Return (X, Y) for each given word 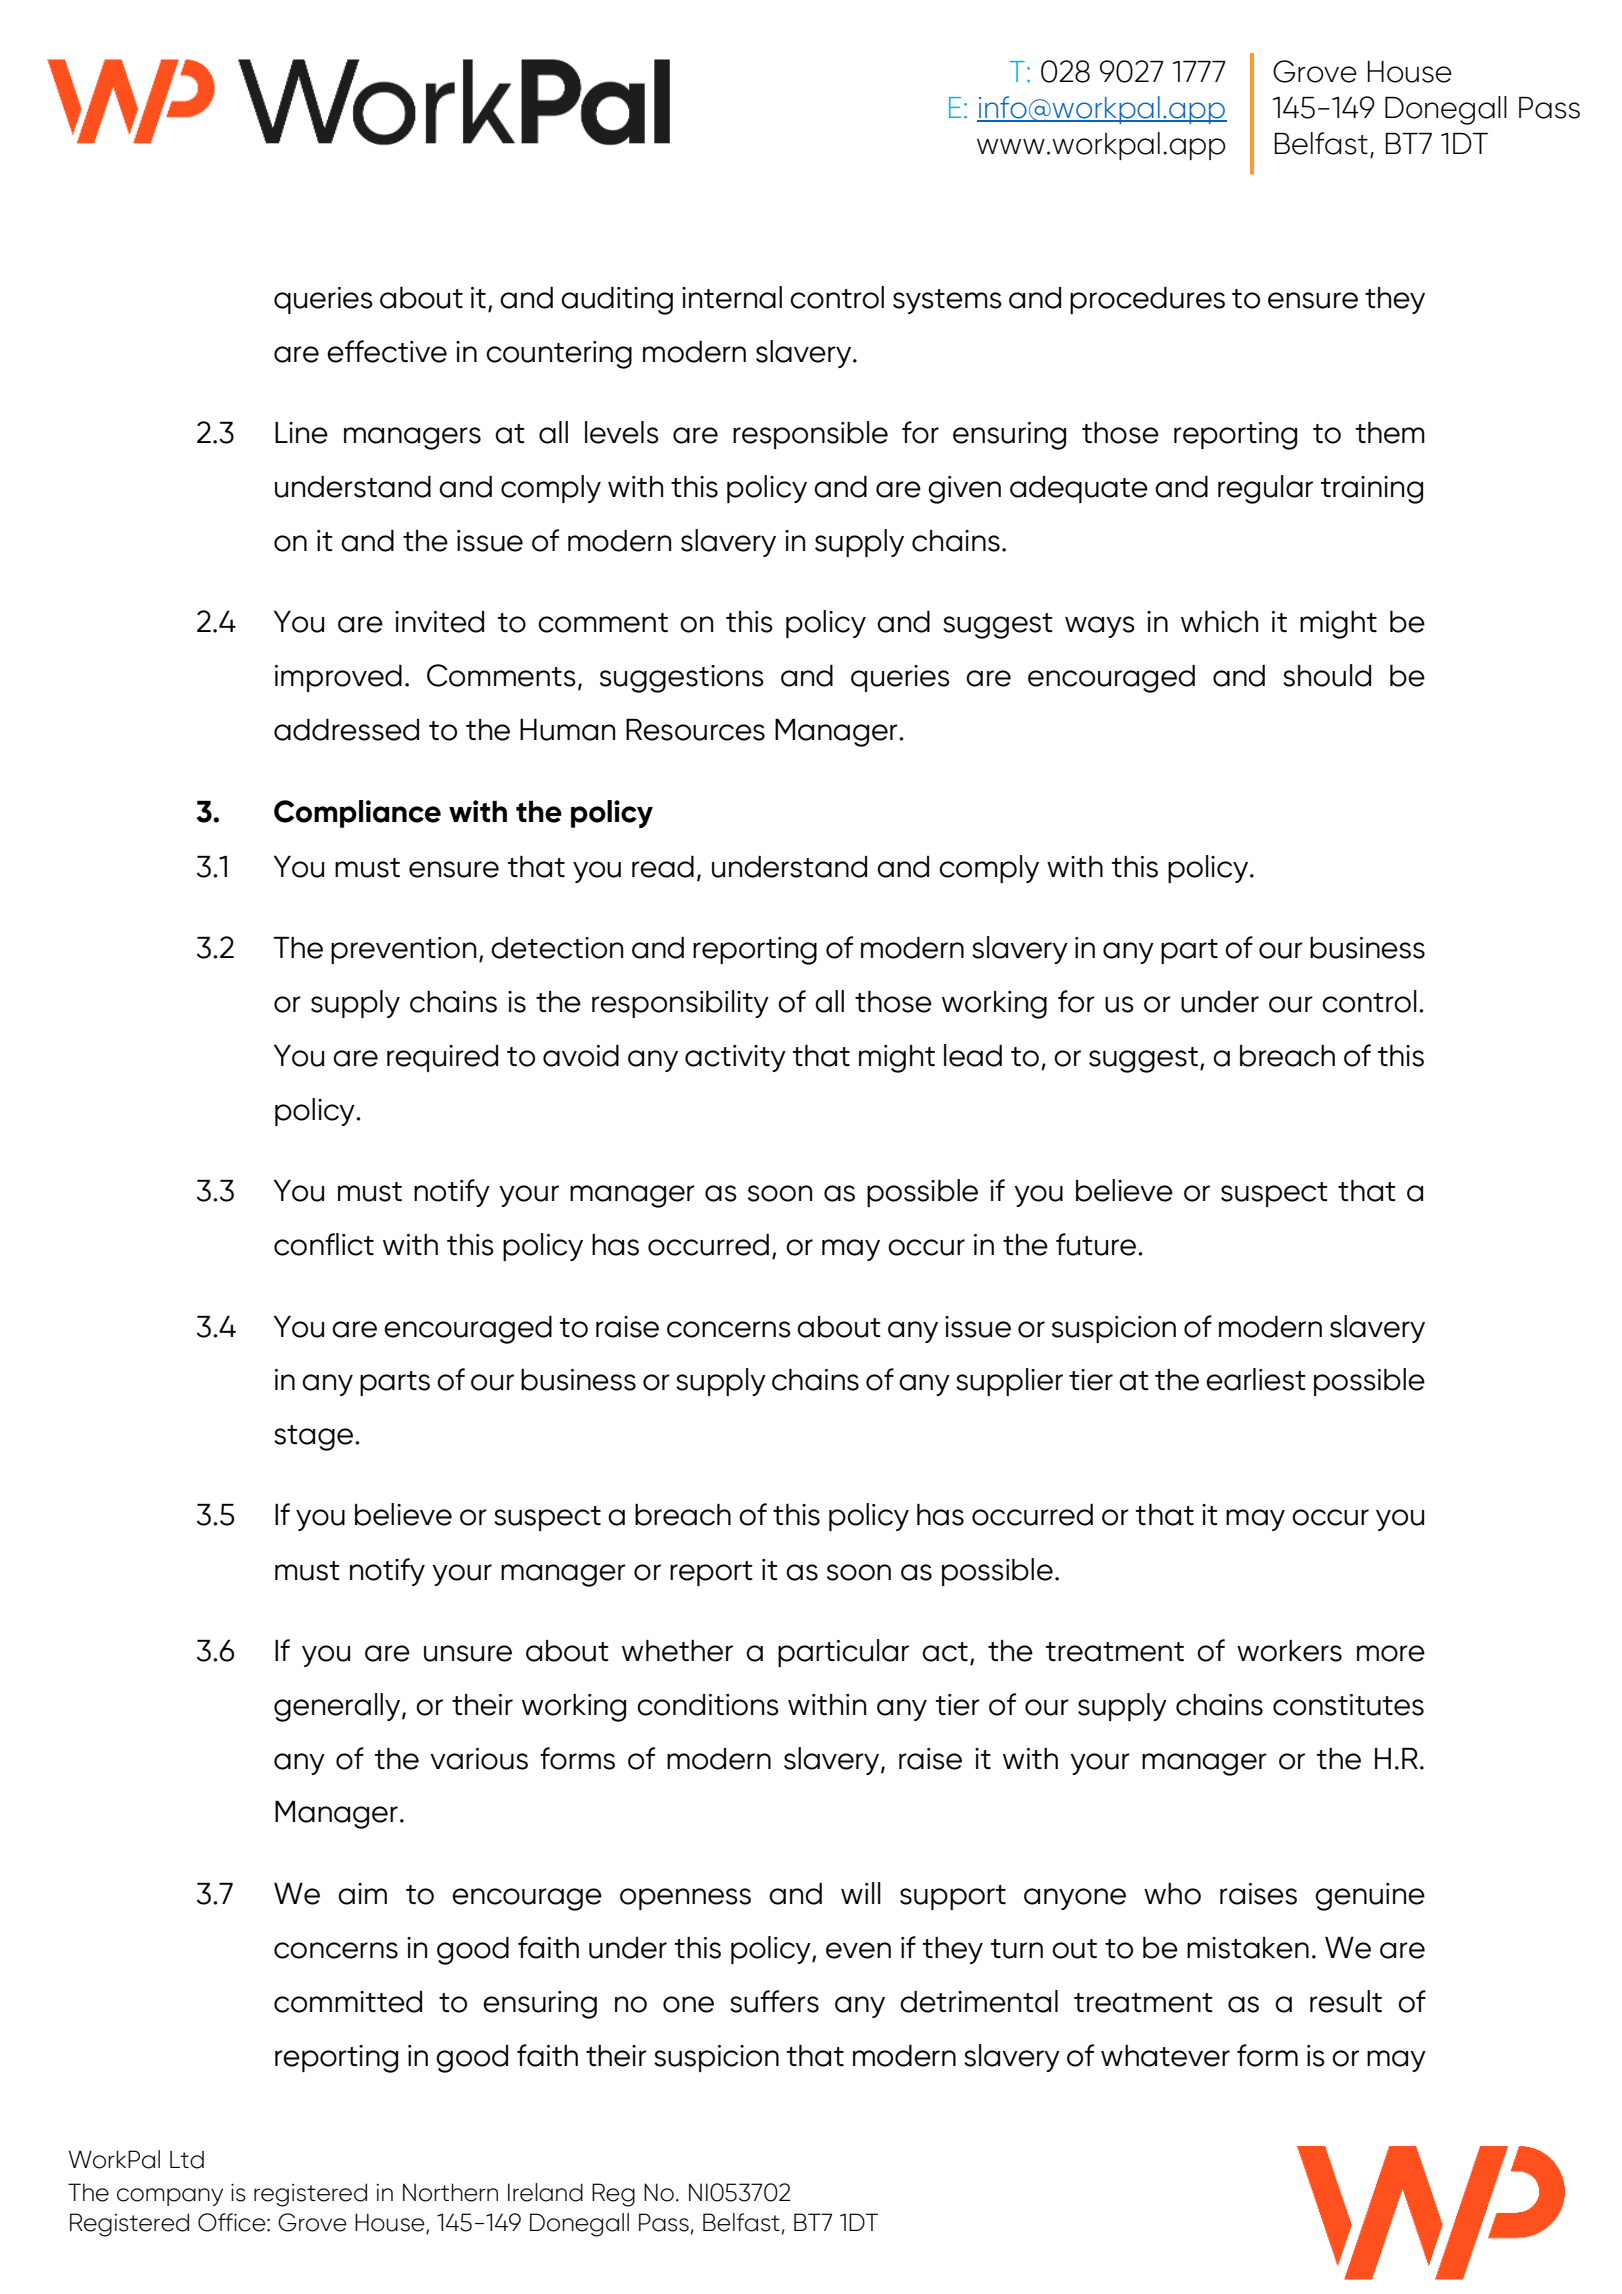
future (1096, 1244)
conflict (324, 1244)
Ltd (187, 2159)
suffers (774, 2001)
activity (735, 1058)
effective (387, 351)
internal (732, 297)
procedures (1147, 300)
